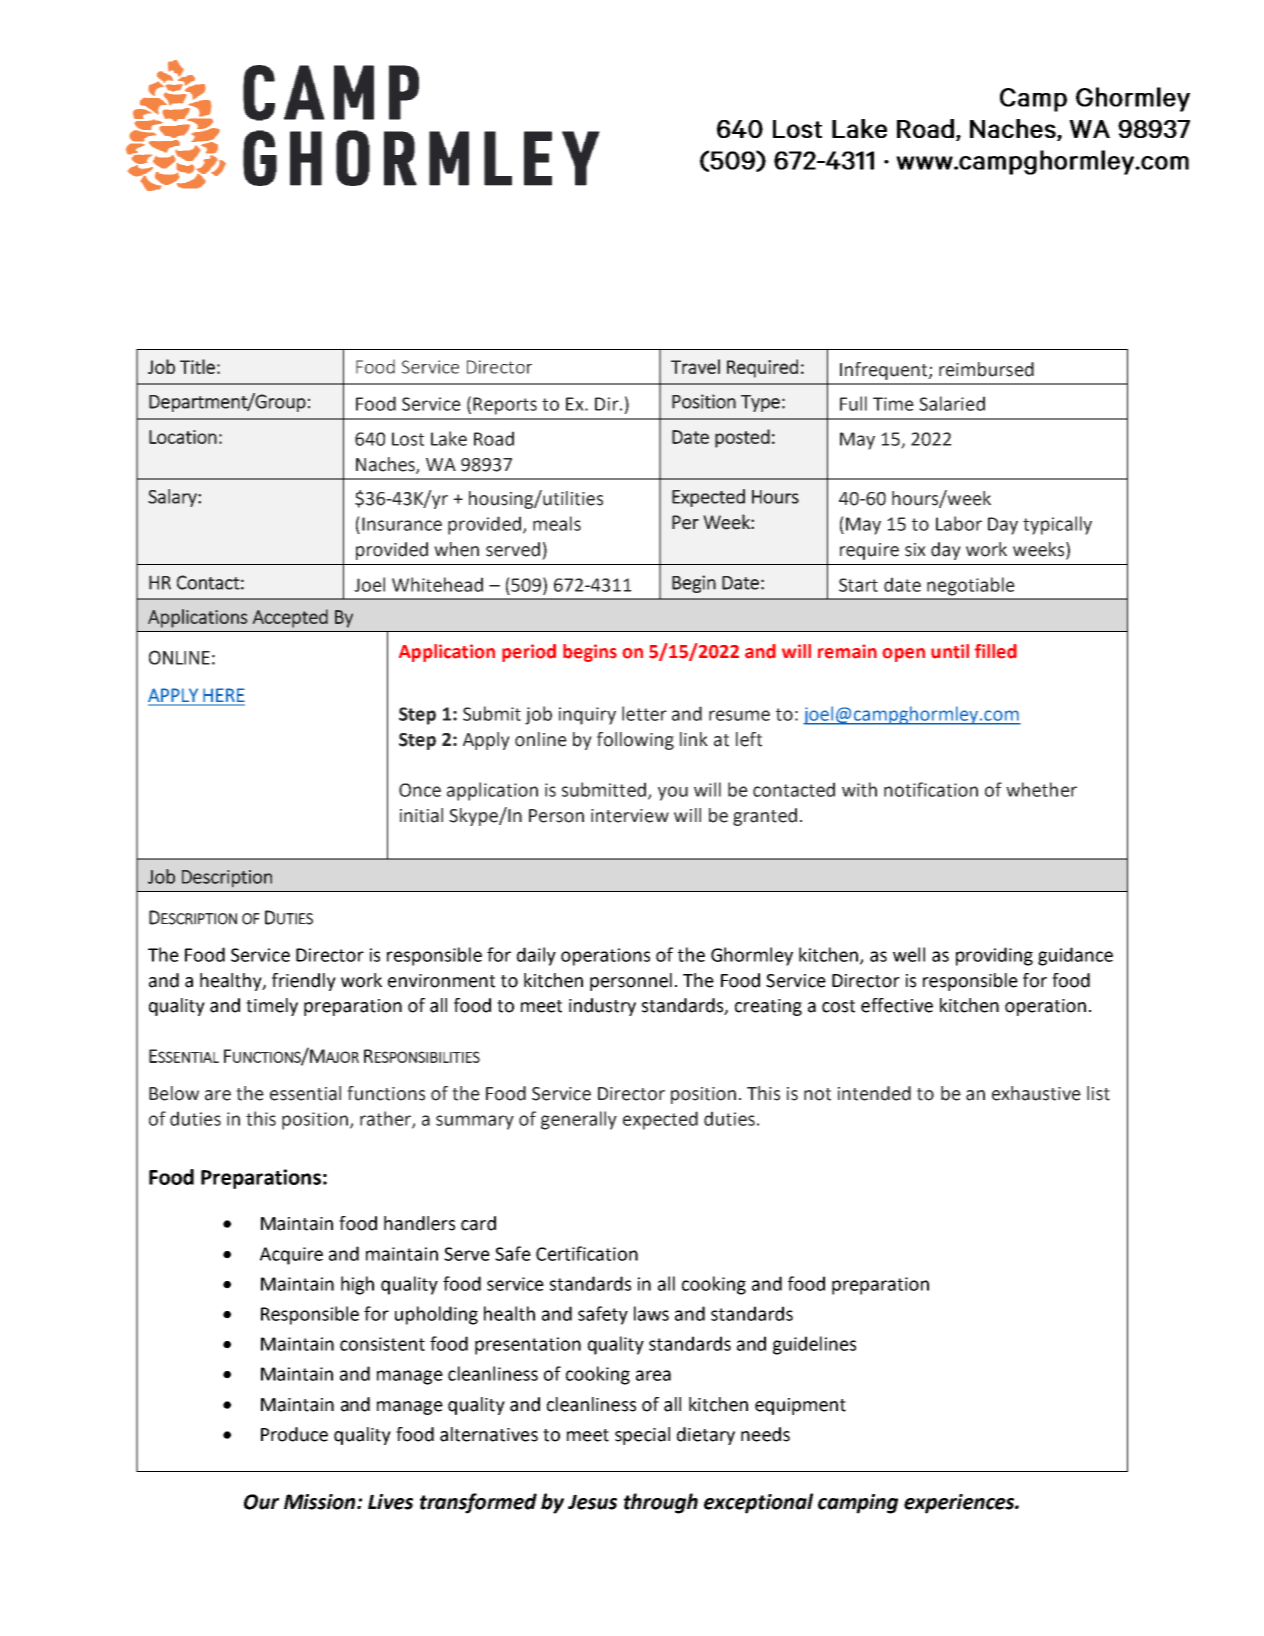  I want to click on generally, so click(579, 1120).
